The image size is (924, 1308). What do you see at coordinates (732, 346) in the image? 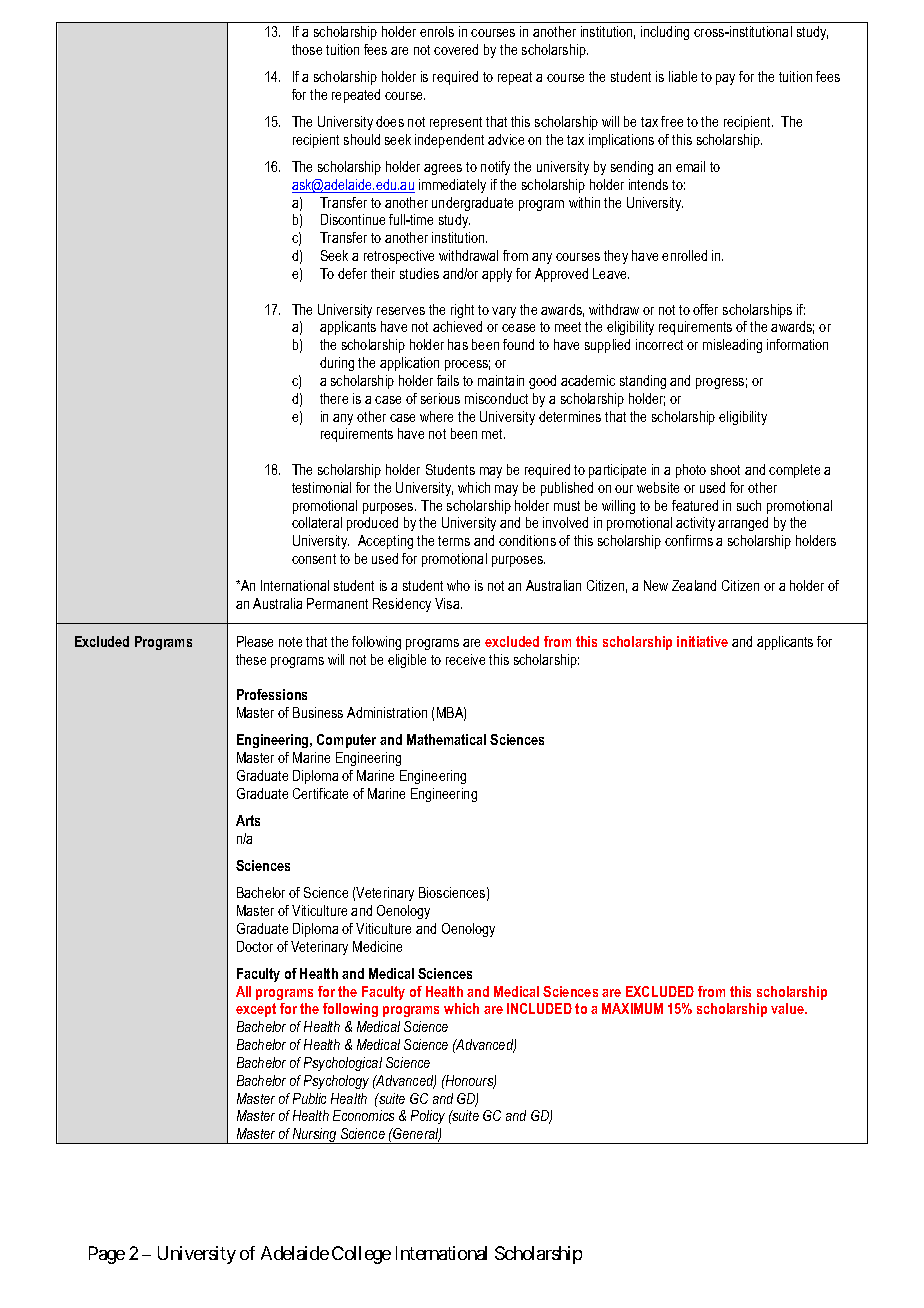
I see `misleading` at bounding box center [732, 346].
